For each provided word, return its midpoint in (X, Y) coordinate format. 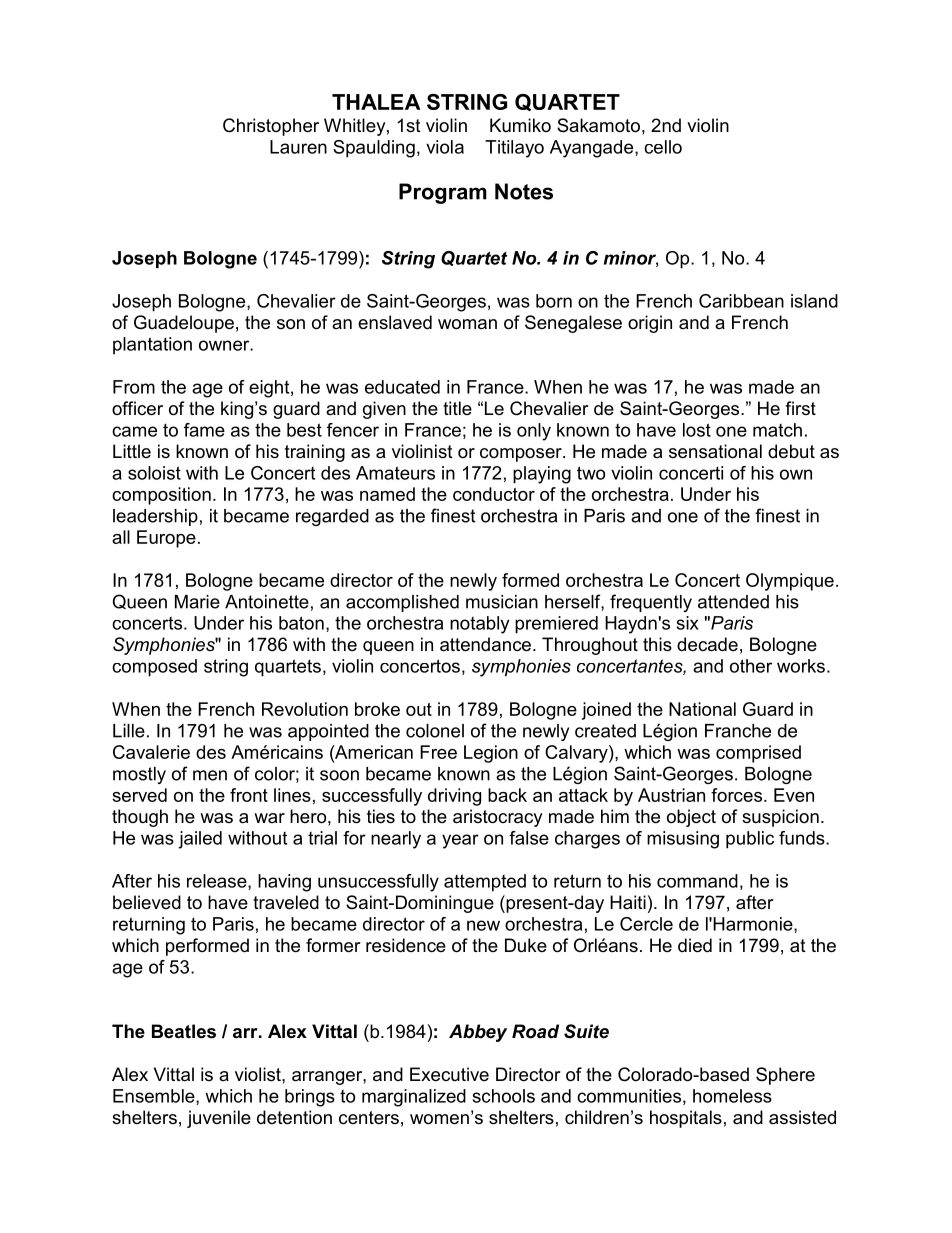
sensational (715, 451)
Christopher (271, 127)
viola (445, 147)
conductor (494, 494)
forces (736, 795)
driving (454, 797)
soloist (154, 473)
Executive (449, 1074)
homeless (732, 1096)
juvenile (219, 1119)
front (249, 795)
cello (663, 147)
